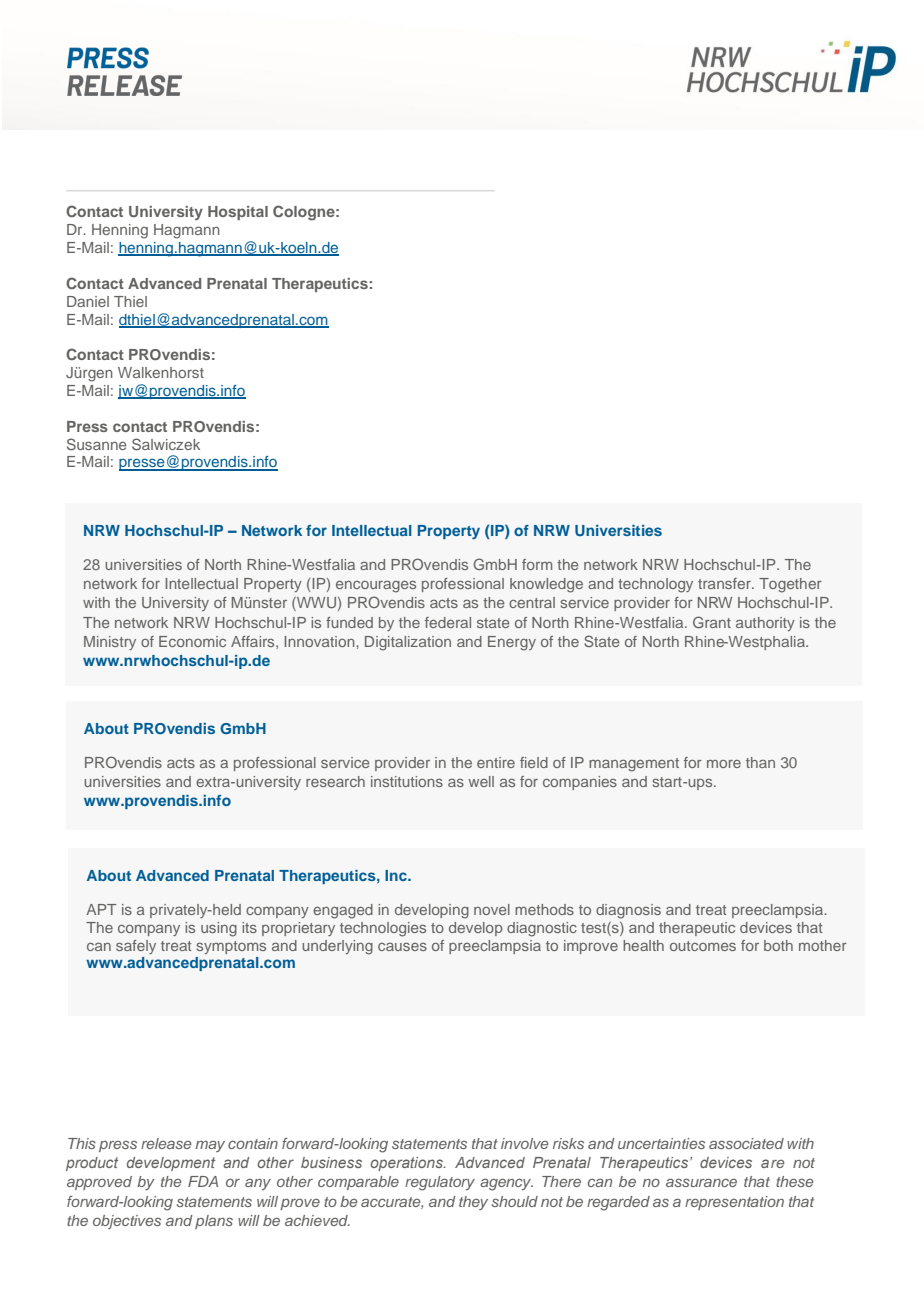 This document has height=1308, width=924. I want to click on Inc, so click(397, 875).
